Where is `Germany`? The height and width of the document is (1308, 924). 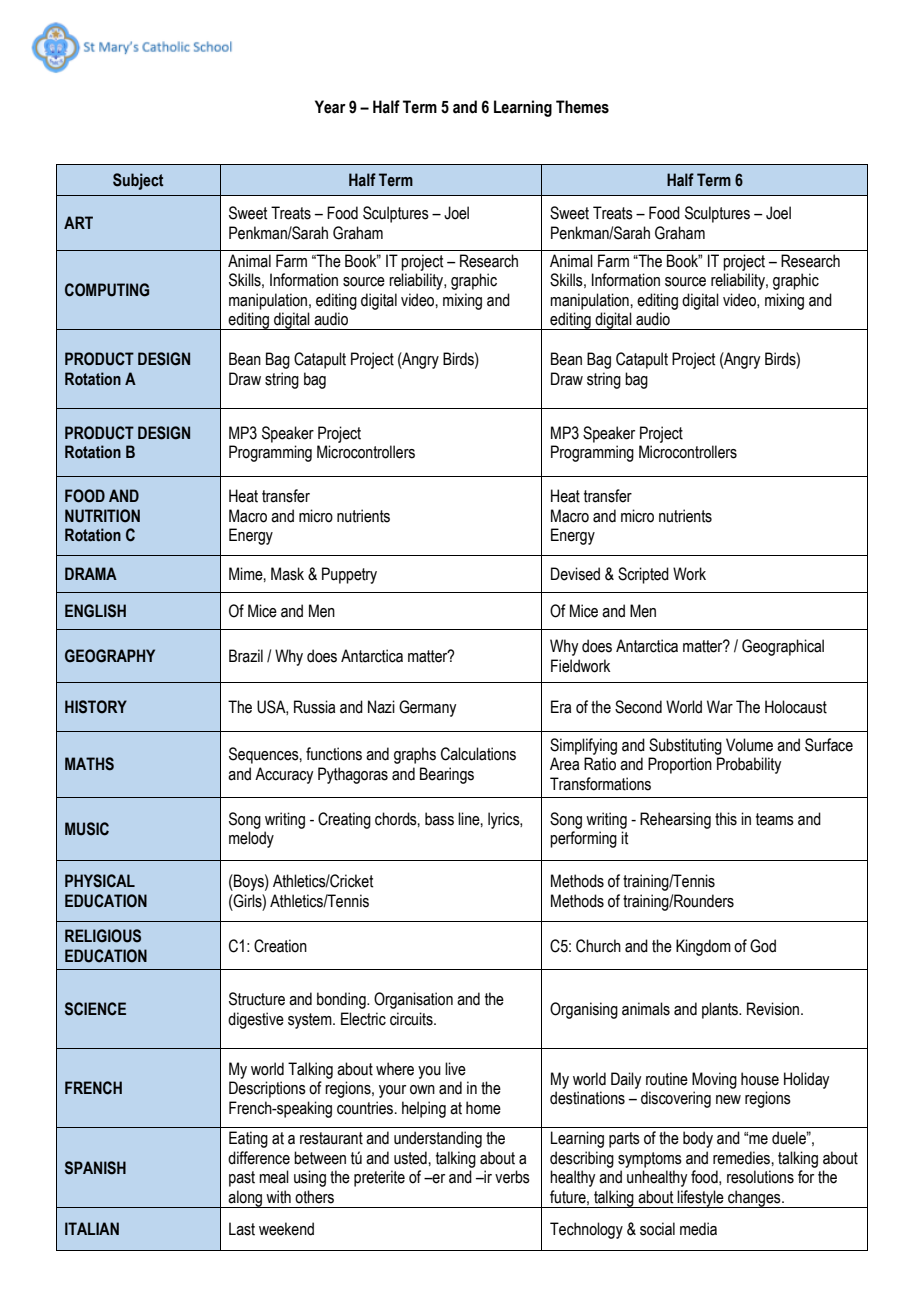
Germany is located at coordinates (427, 708).
